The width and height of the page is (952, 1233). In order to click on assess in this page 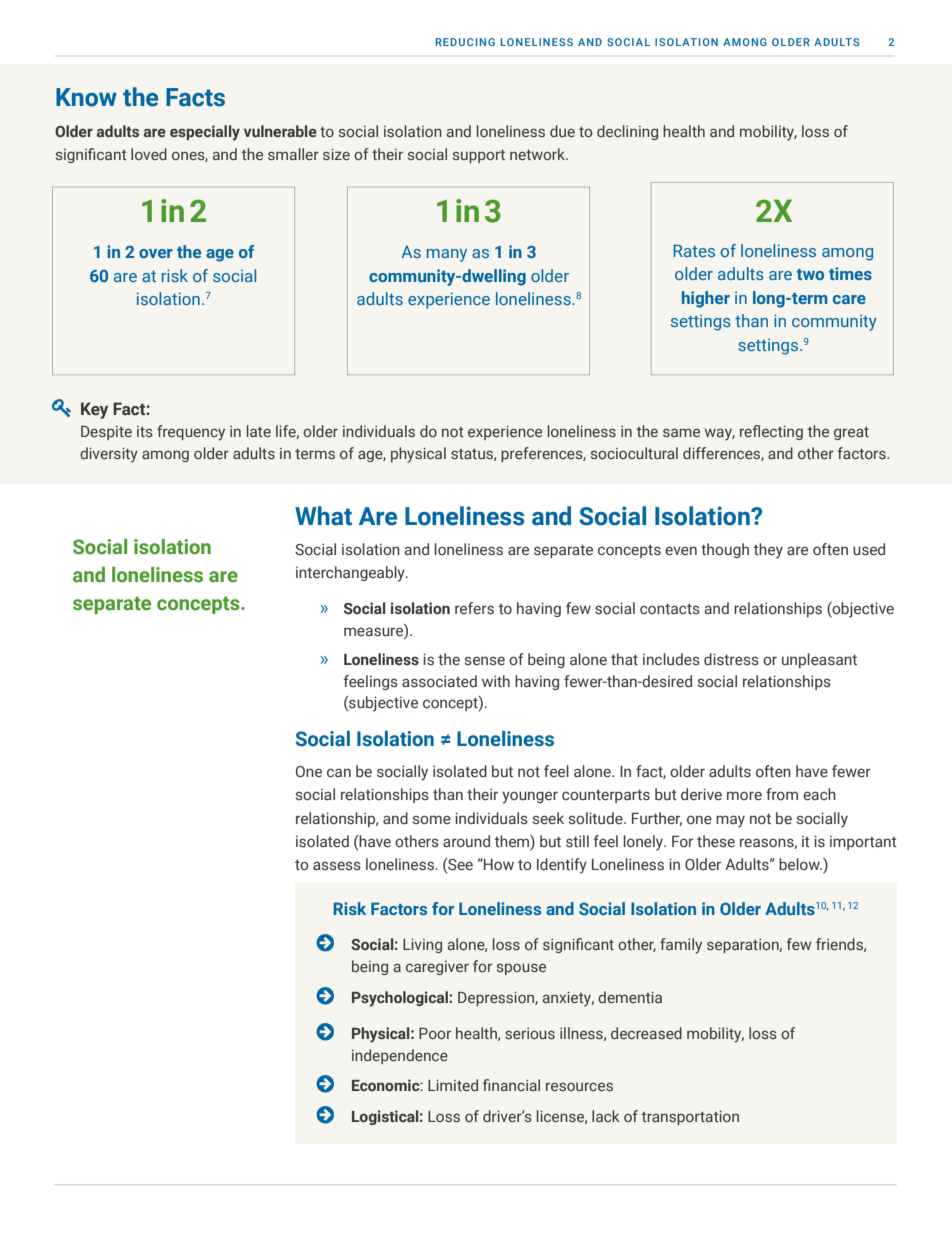, I will do `click(337, 866)`.
